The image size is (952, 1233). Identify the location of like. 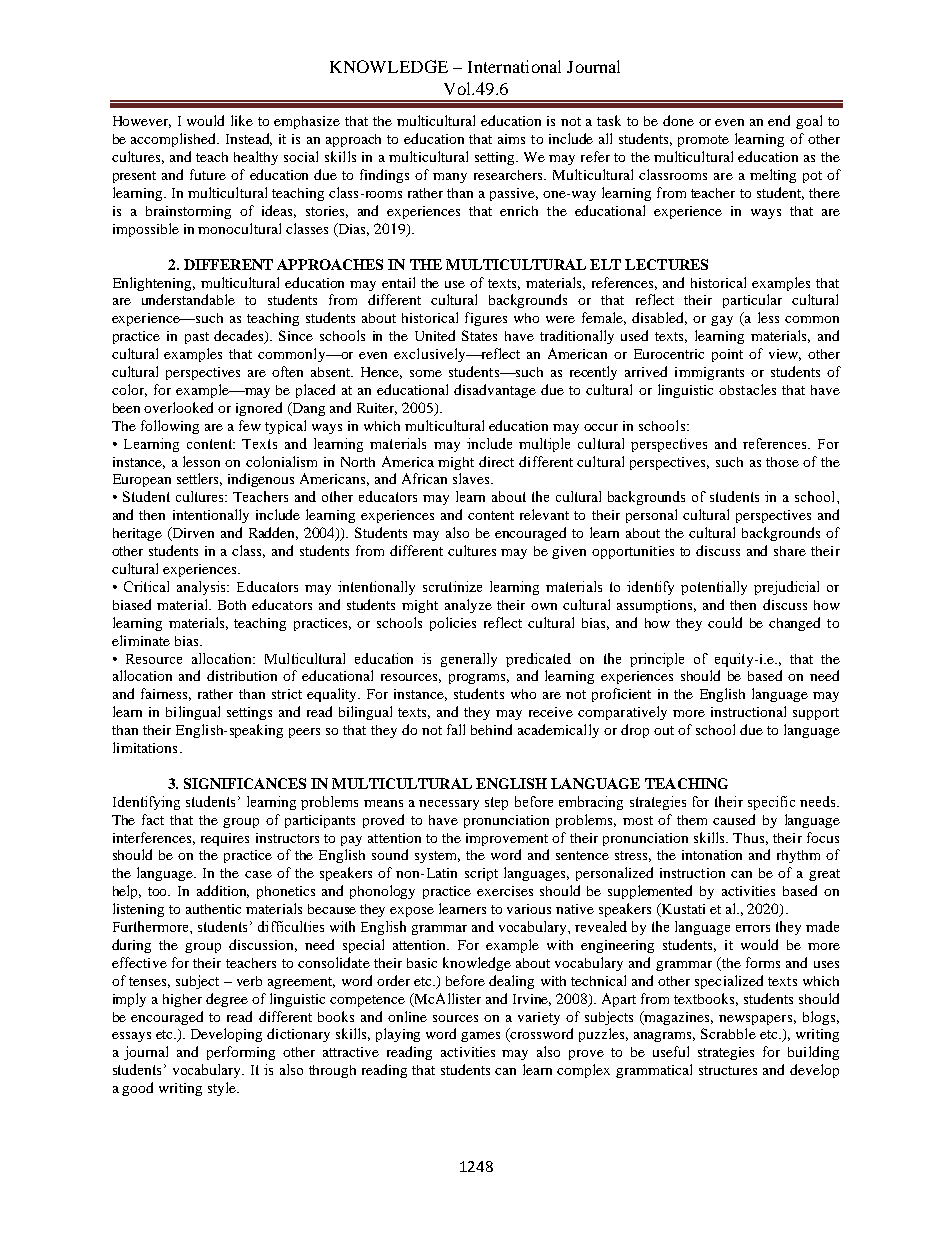
(242, 120).
